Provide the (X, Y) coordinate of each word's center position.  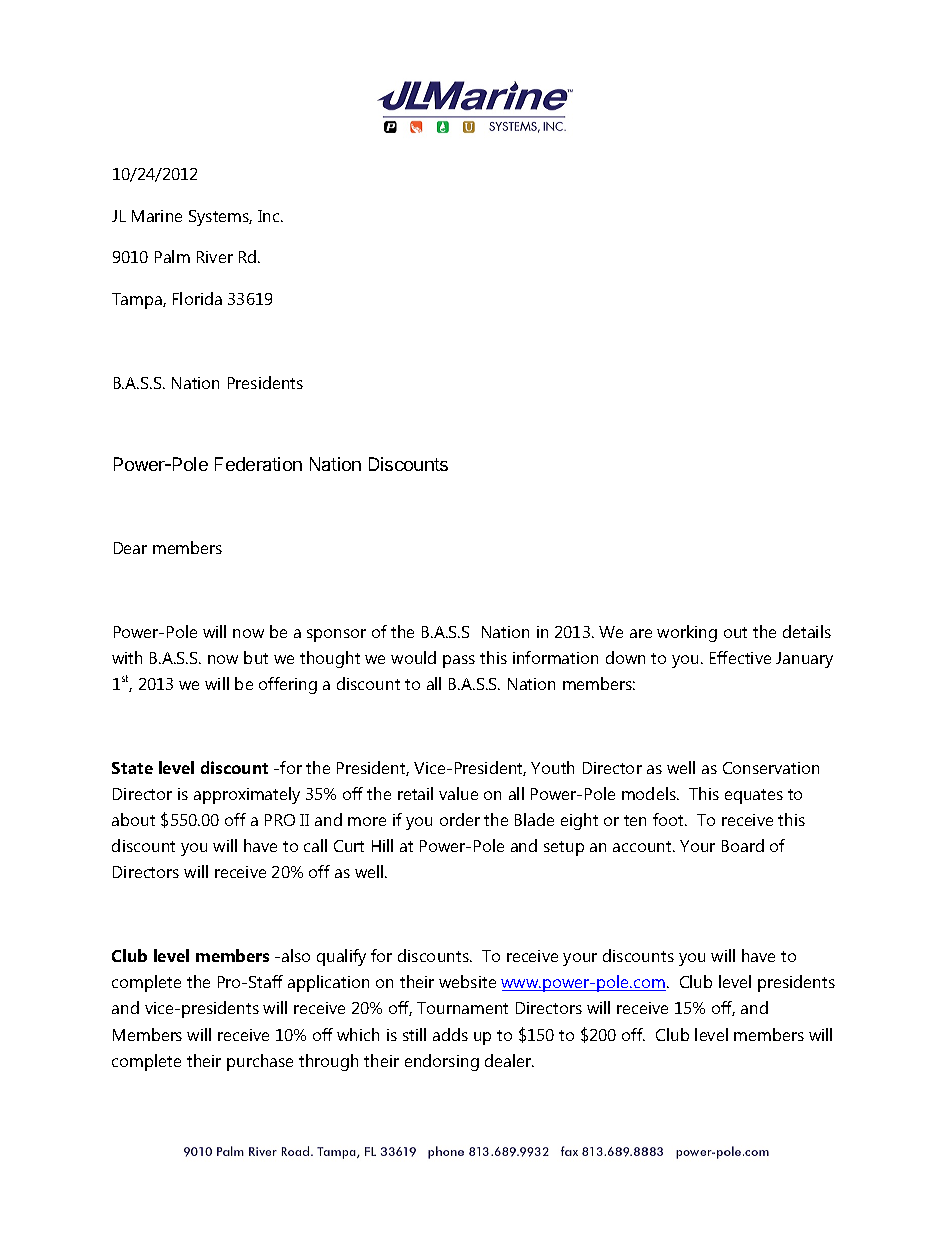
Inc (270, 216)
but (256, 657)
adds (450, 1034)
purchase (260, 1062)
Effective (740, 657)
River (215, 257)
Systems (220, 218)
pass (459, 661)
